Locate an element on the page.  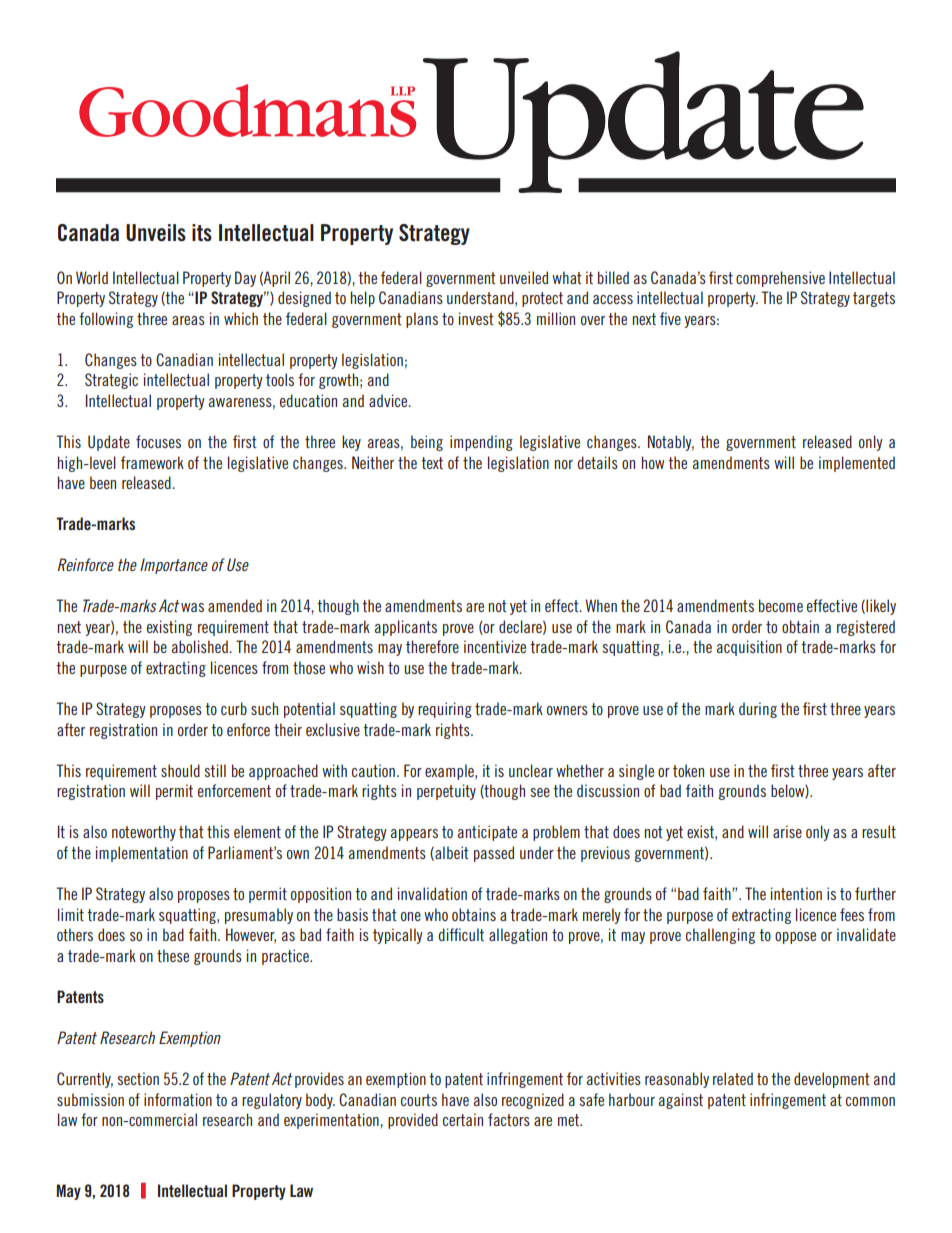
abolished is located at coordinates (200, 646).
